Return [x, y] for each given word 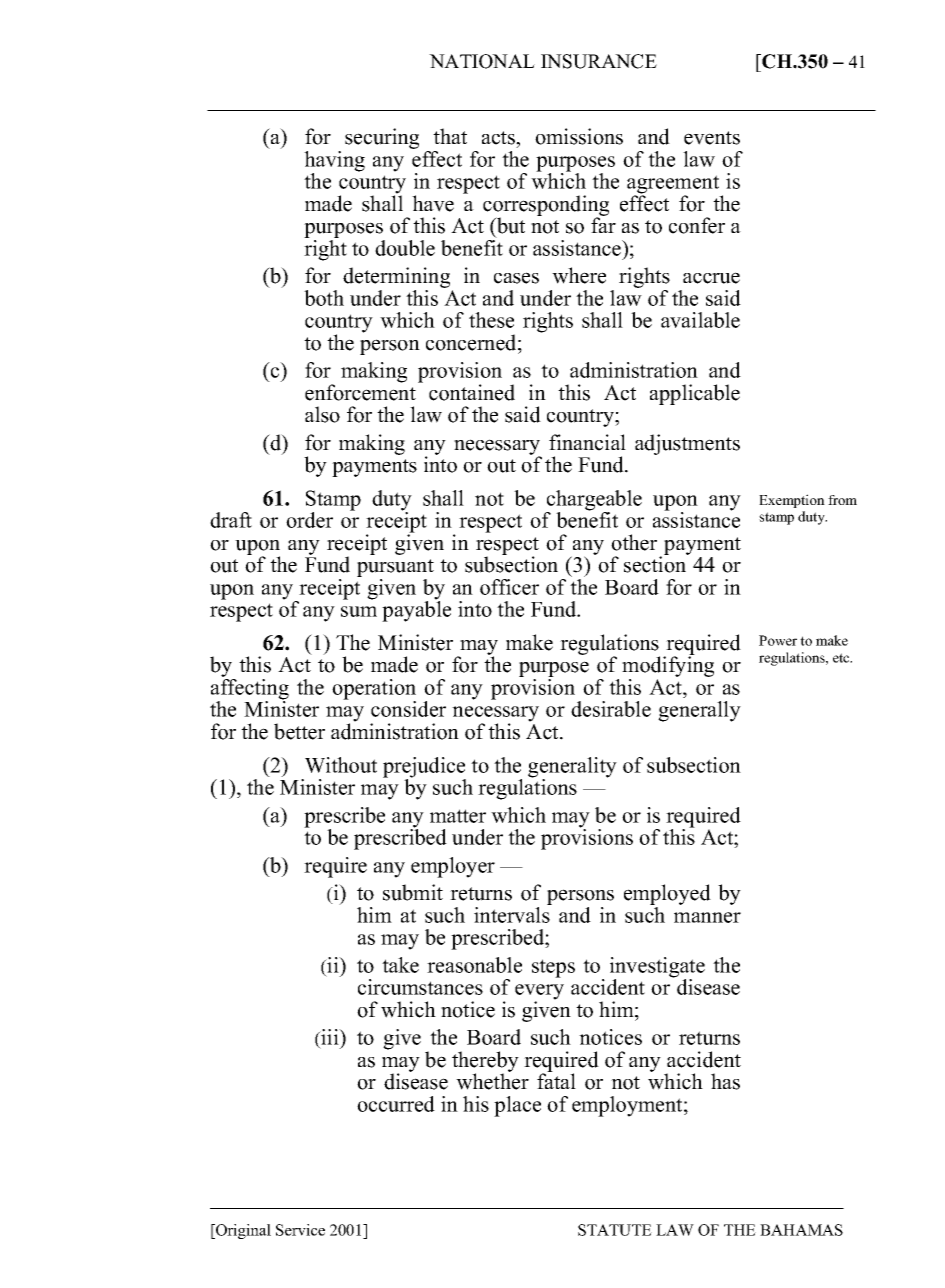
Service [300, 1230]
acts [499, 138]
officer [509, 587]
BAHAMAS [801, 1230]
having [334, 162]
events [712, 138]
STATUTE [615, 1230]
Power [778, 640]
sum [359, 611]
